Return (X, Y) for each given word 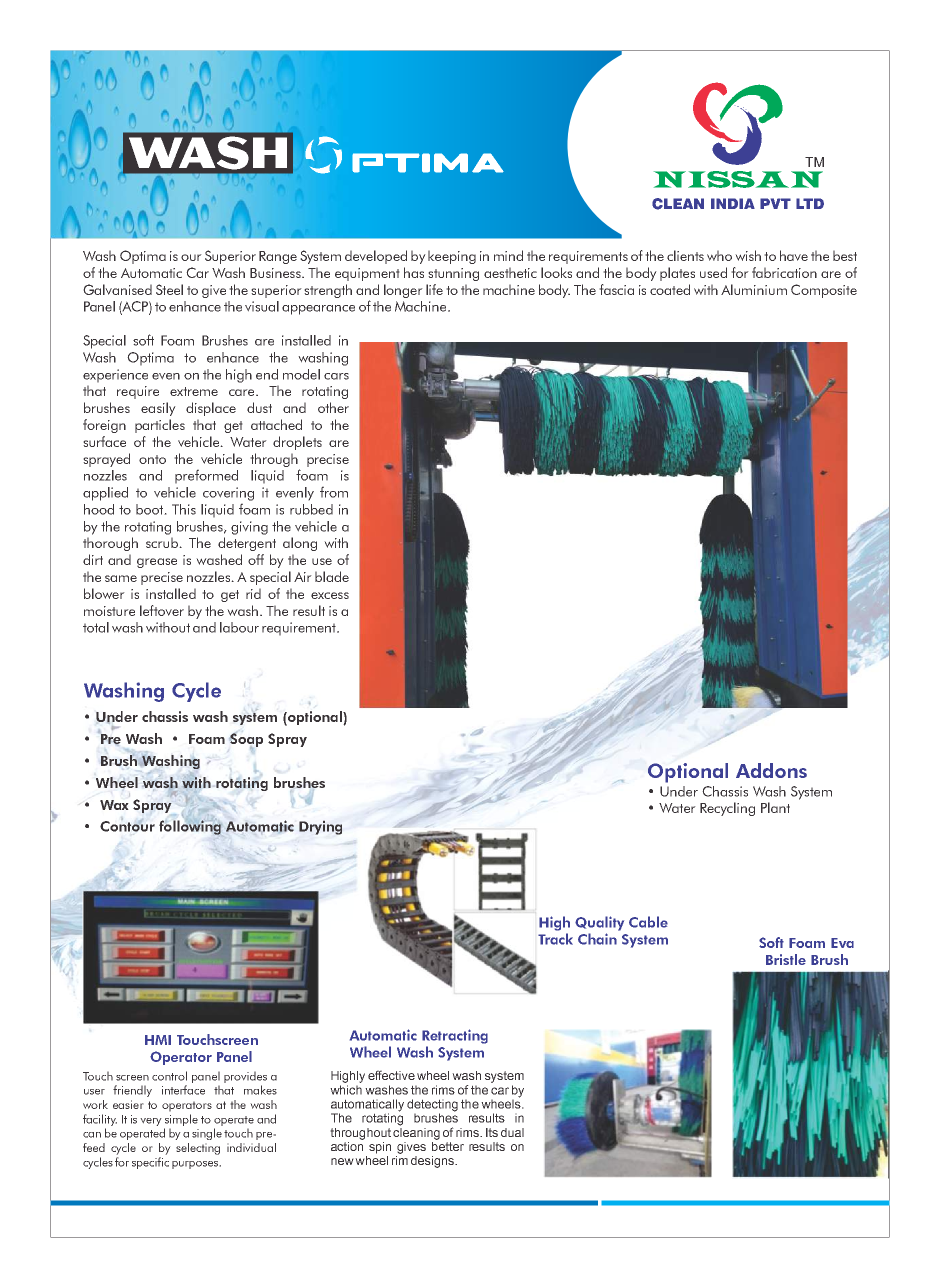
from (334, 492)
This (184, 509)
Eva (842, 943)
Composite (824, 291)
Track (555, 939)
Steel (169, 289)
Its (492, 1132)
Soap (246, 740)
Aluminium (754, 289)
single (207, 1134)
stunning (453, 274)
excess (330, 595)
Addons (771, 770)
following (190, 827)
